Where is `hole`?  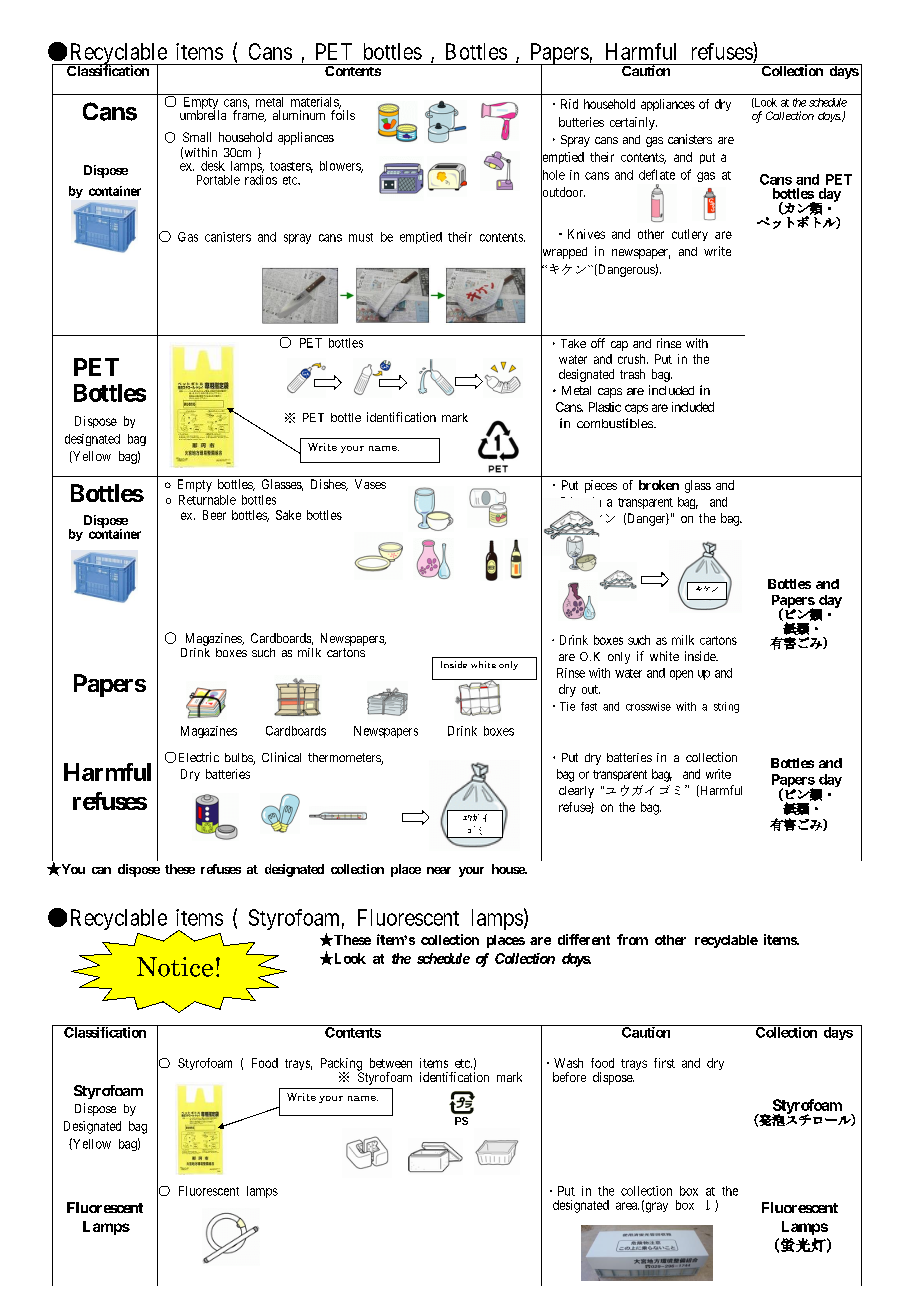 hole is located at coordinates (553, 175).
